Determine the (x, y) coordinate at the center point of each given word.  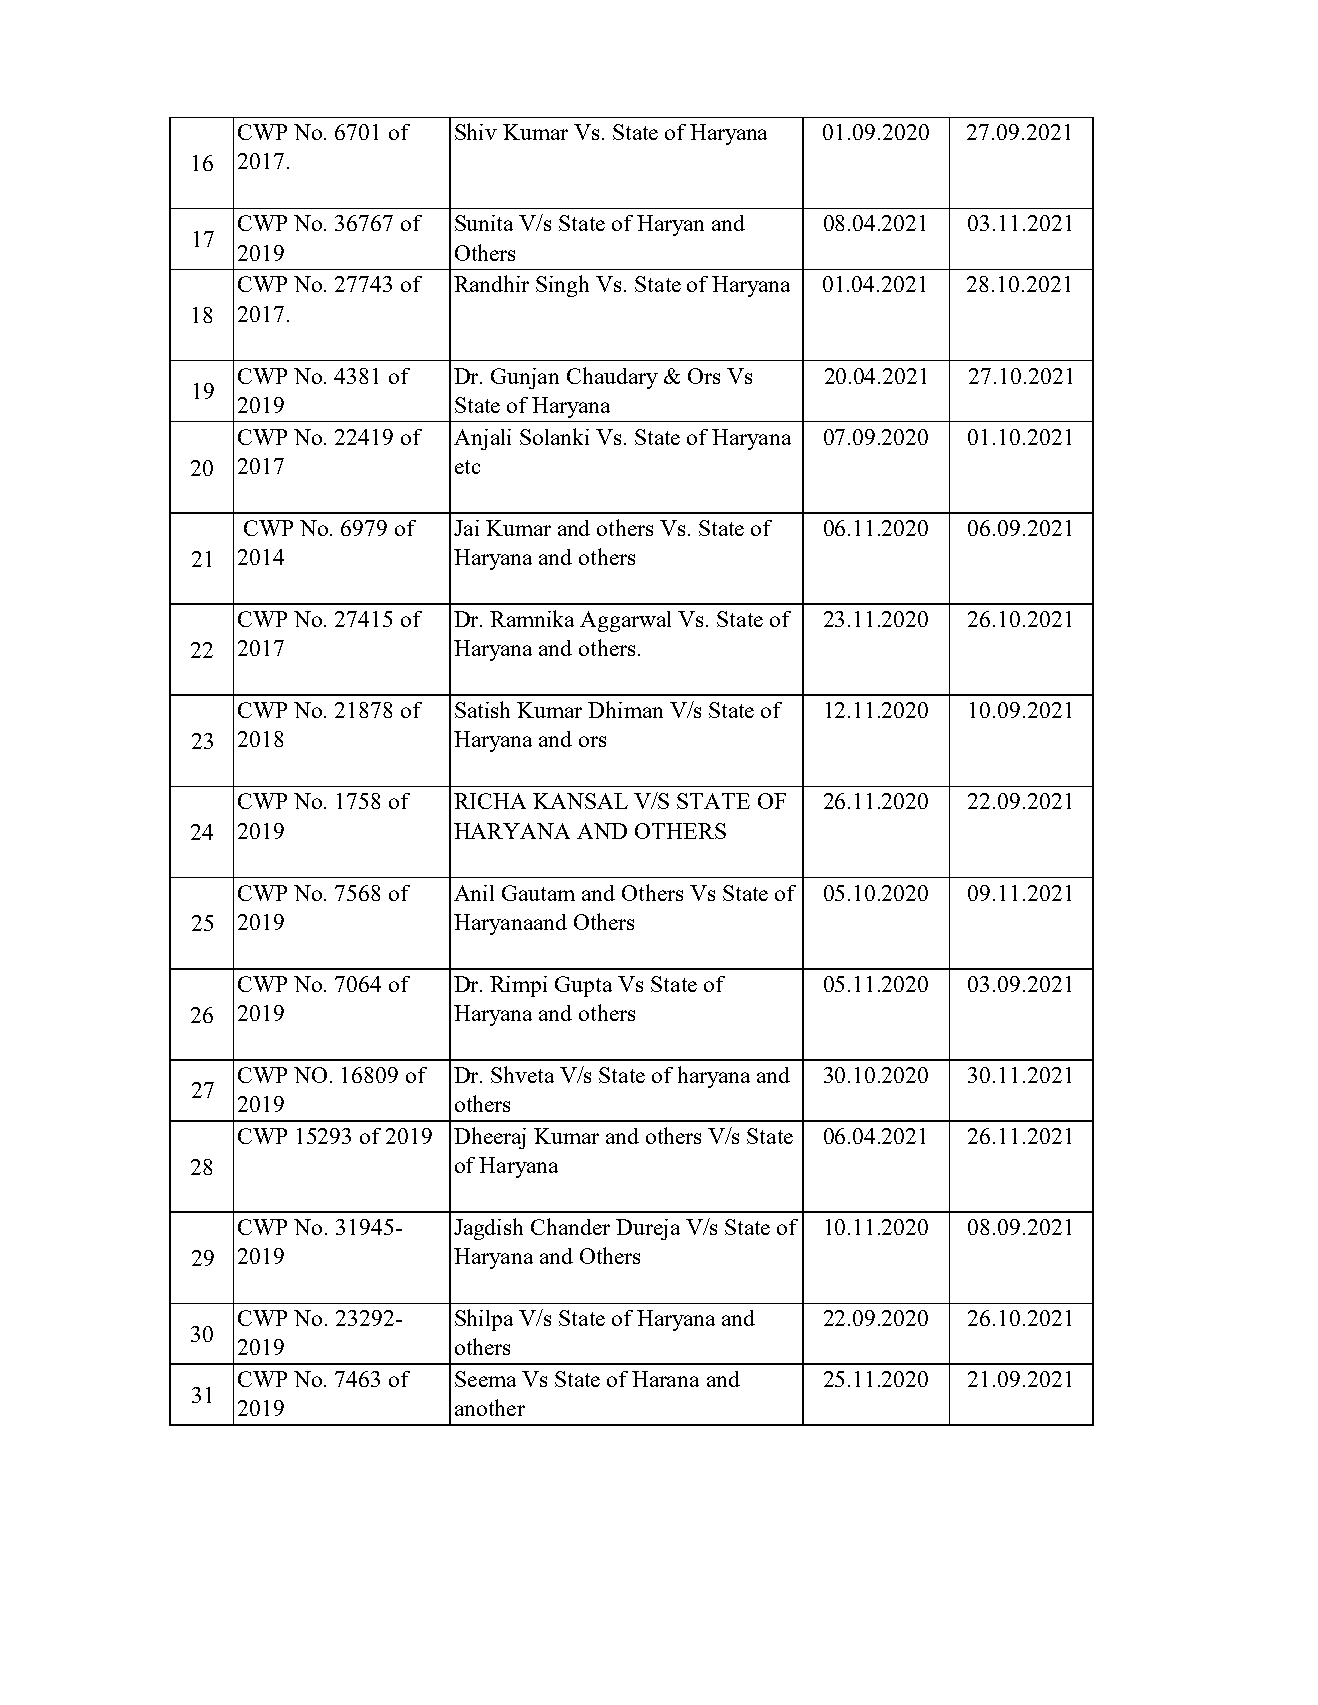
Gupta (583, 986)
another (490, 1407)
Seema (485, 1379)
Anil (474, 893)
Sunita (484, 223)
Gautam (538, 893)
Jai (466, 528)
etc (467, 467)
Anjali (482, 439)
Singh (562, 286)
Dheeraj (490, 1138)
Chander (570, 1226)
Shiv (476, 131)
